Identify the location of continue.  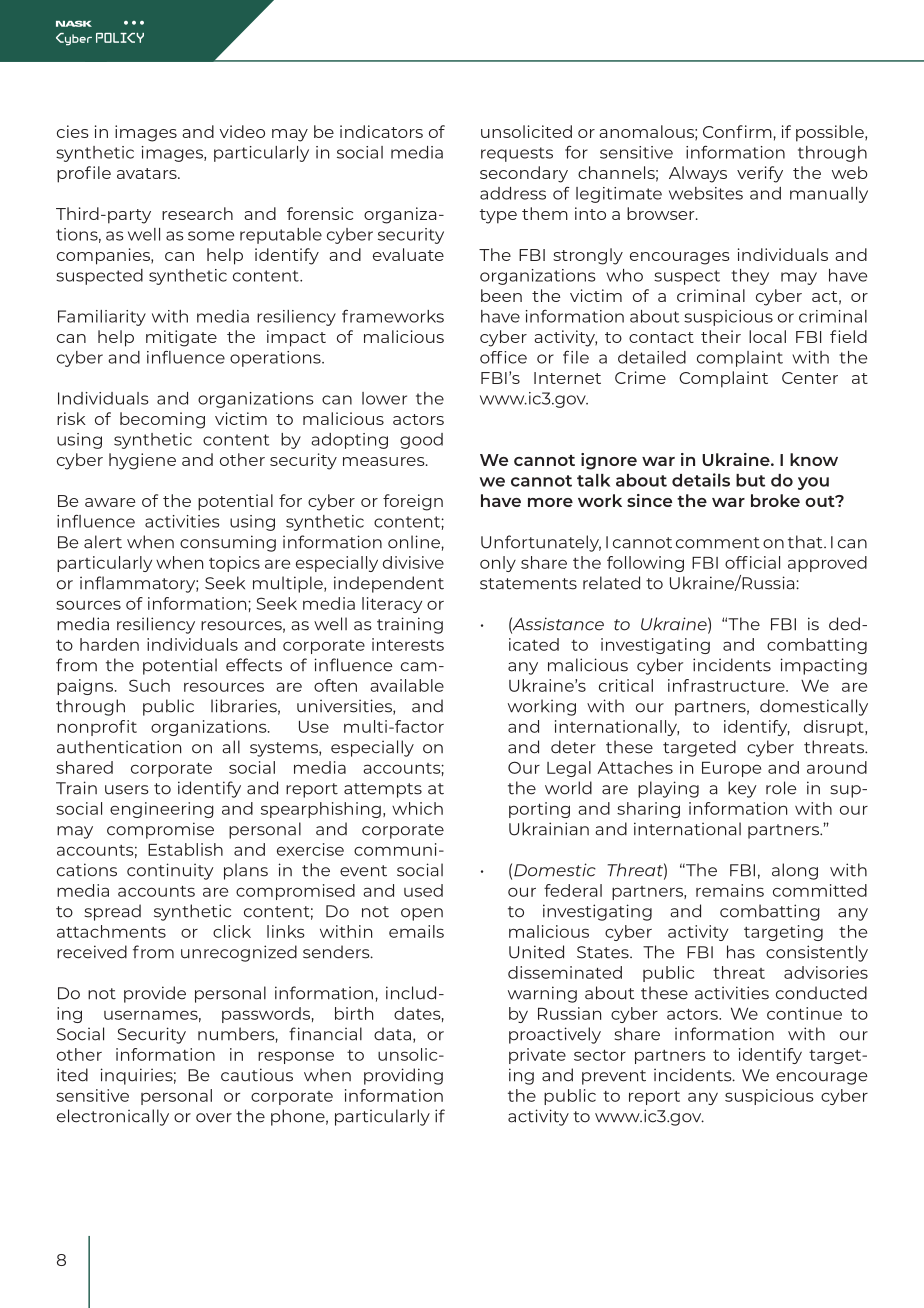
(804, 1013).
